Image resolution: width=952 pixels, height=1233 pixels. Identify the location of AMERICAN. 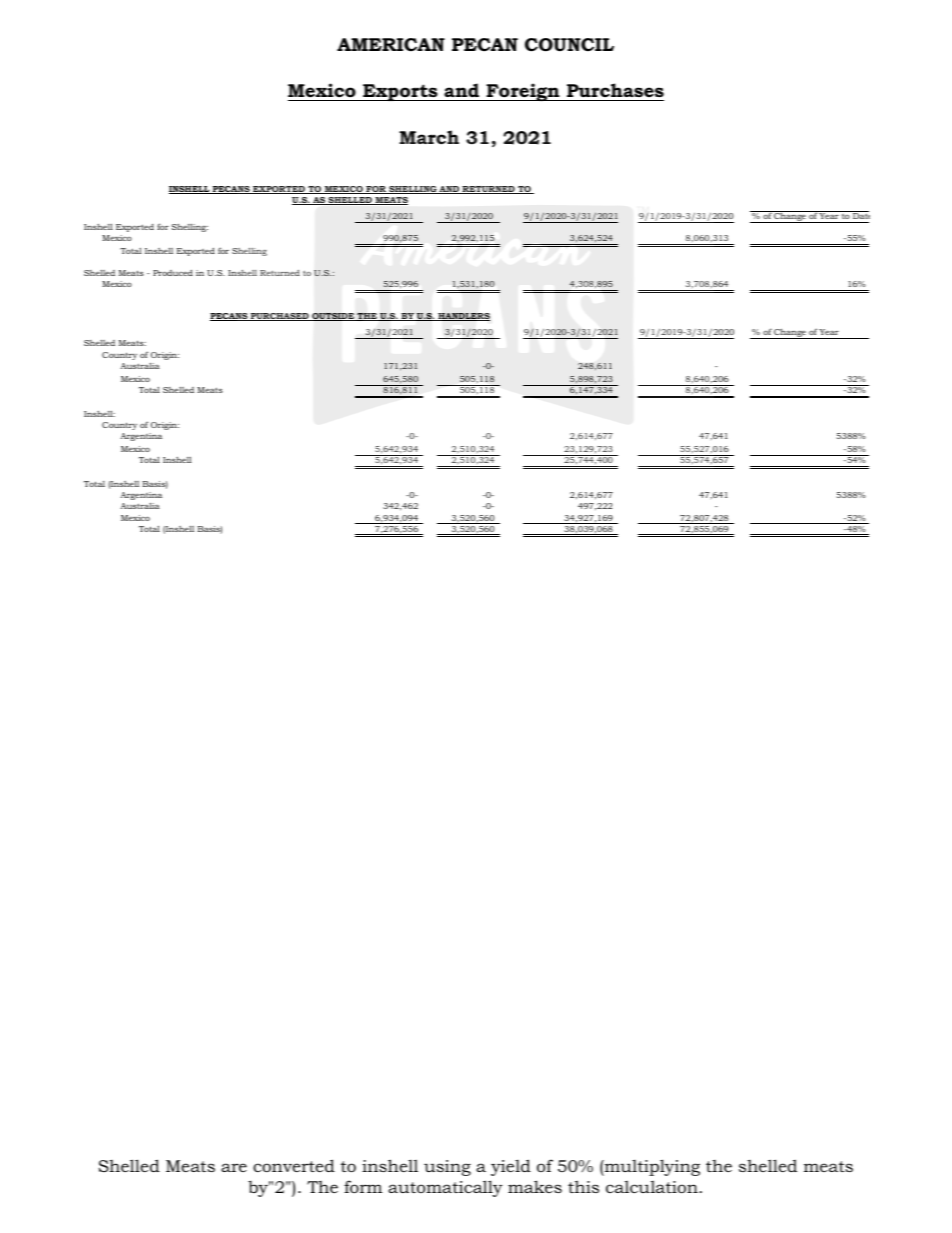
(391, 44).
